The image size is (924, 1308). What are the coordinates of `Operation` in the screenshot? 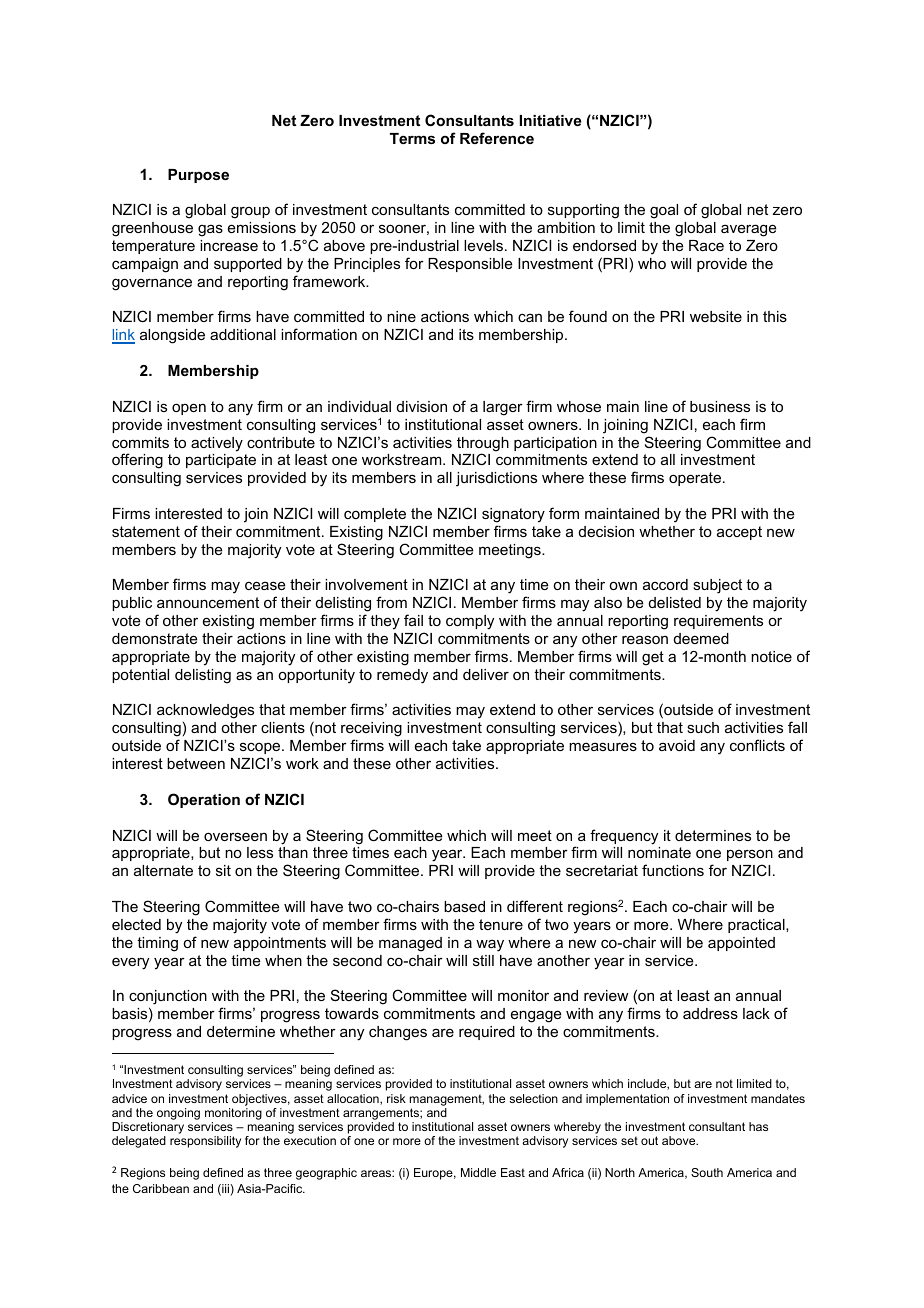 It's located at (204, 800).
